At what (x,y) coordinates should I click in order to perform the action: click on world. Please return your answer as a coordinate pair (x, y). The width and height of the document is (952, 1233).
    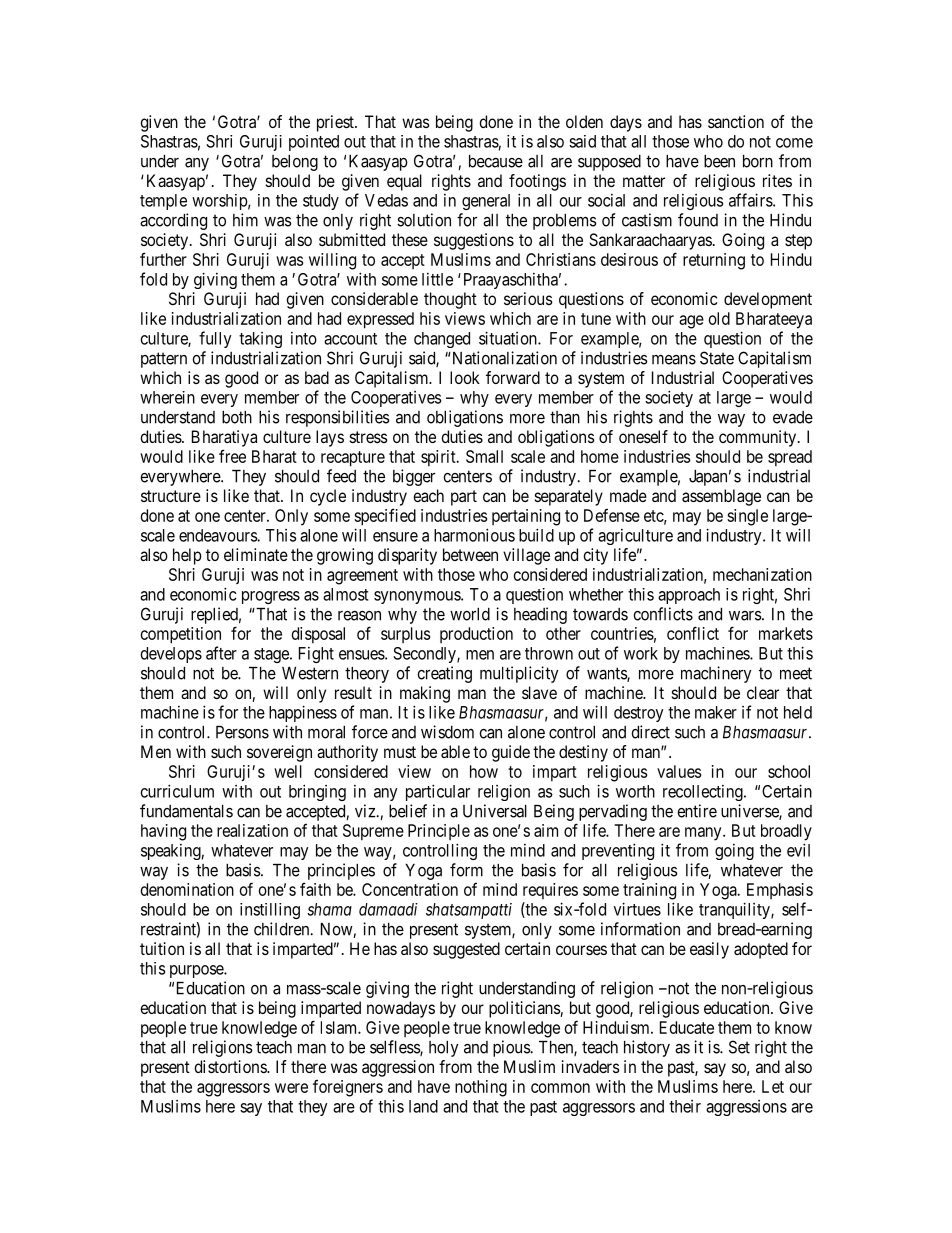
    Looking at the image, I should click on (470, 614).
